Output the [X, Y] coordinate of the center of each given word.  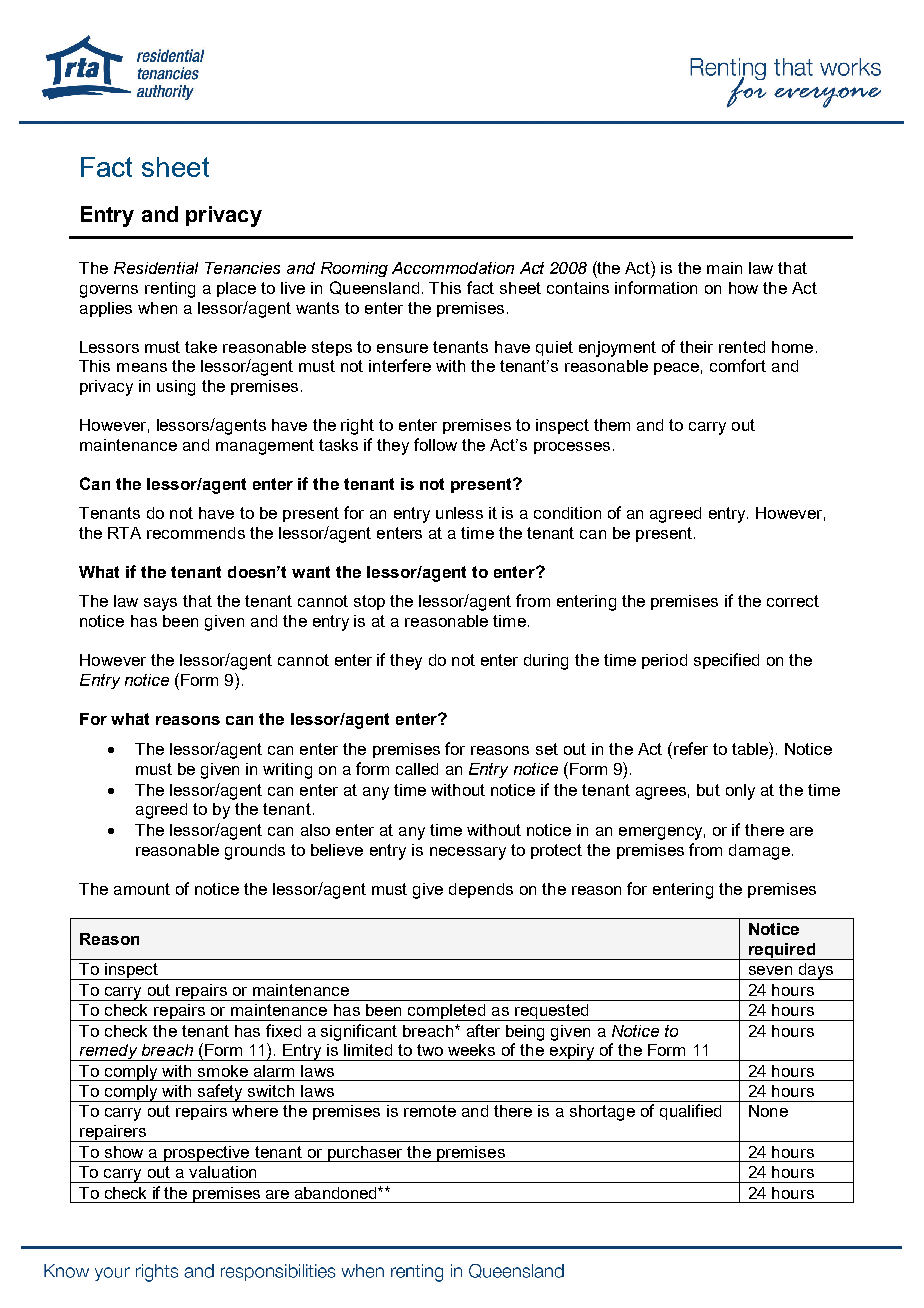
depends [481, 890]
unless [459, 513]
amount [142, 889]
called [417, 769]
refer [691, 748]
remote [430, 1111]
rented [742, 347]
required [782, 951]
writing [287, 771]
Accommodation [453, 268]
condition [567, 513]
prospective [206, 1154]
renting [170, 290]
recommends [196, 533]
